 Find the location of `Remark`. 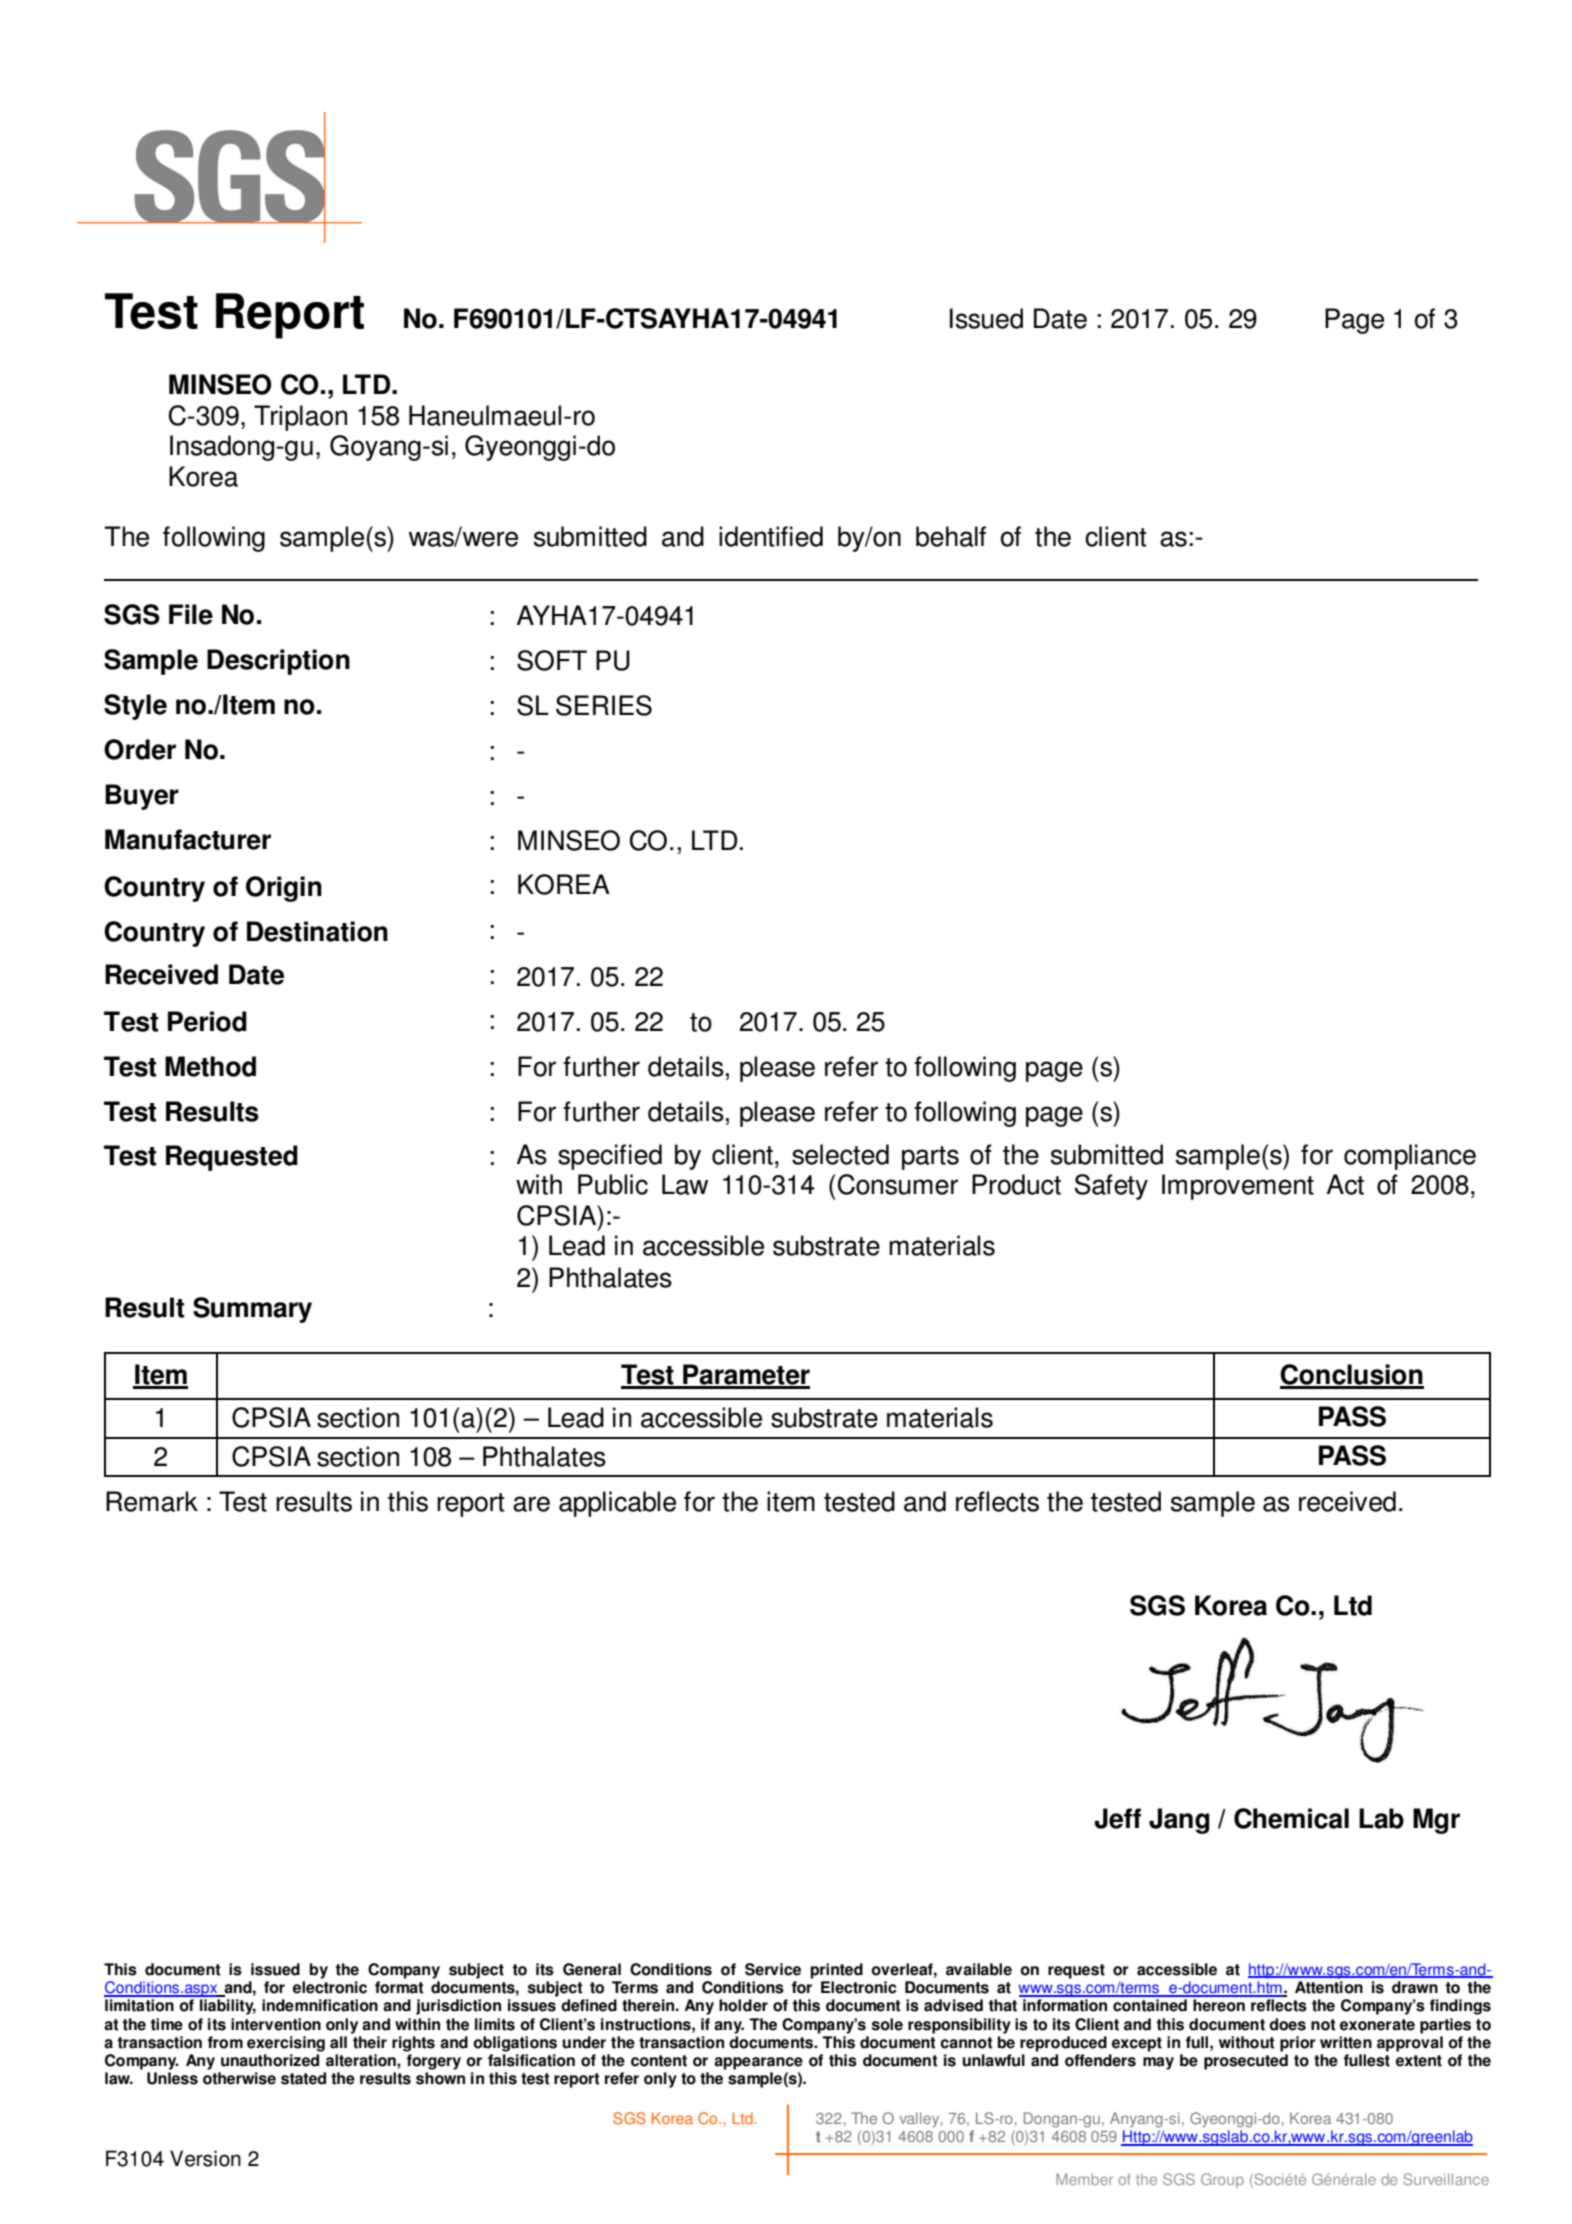

Remark is located at coordinates (152, 1501).
